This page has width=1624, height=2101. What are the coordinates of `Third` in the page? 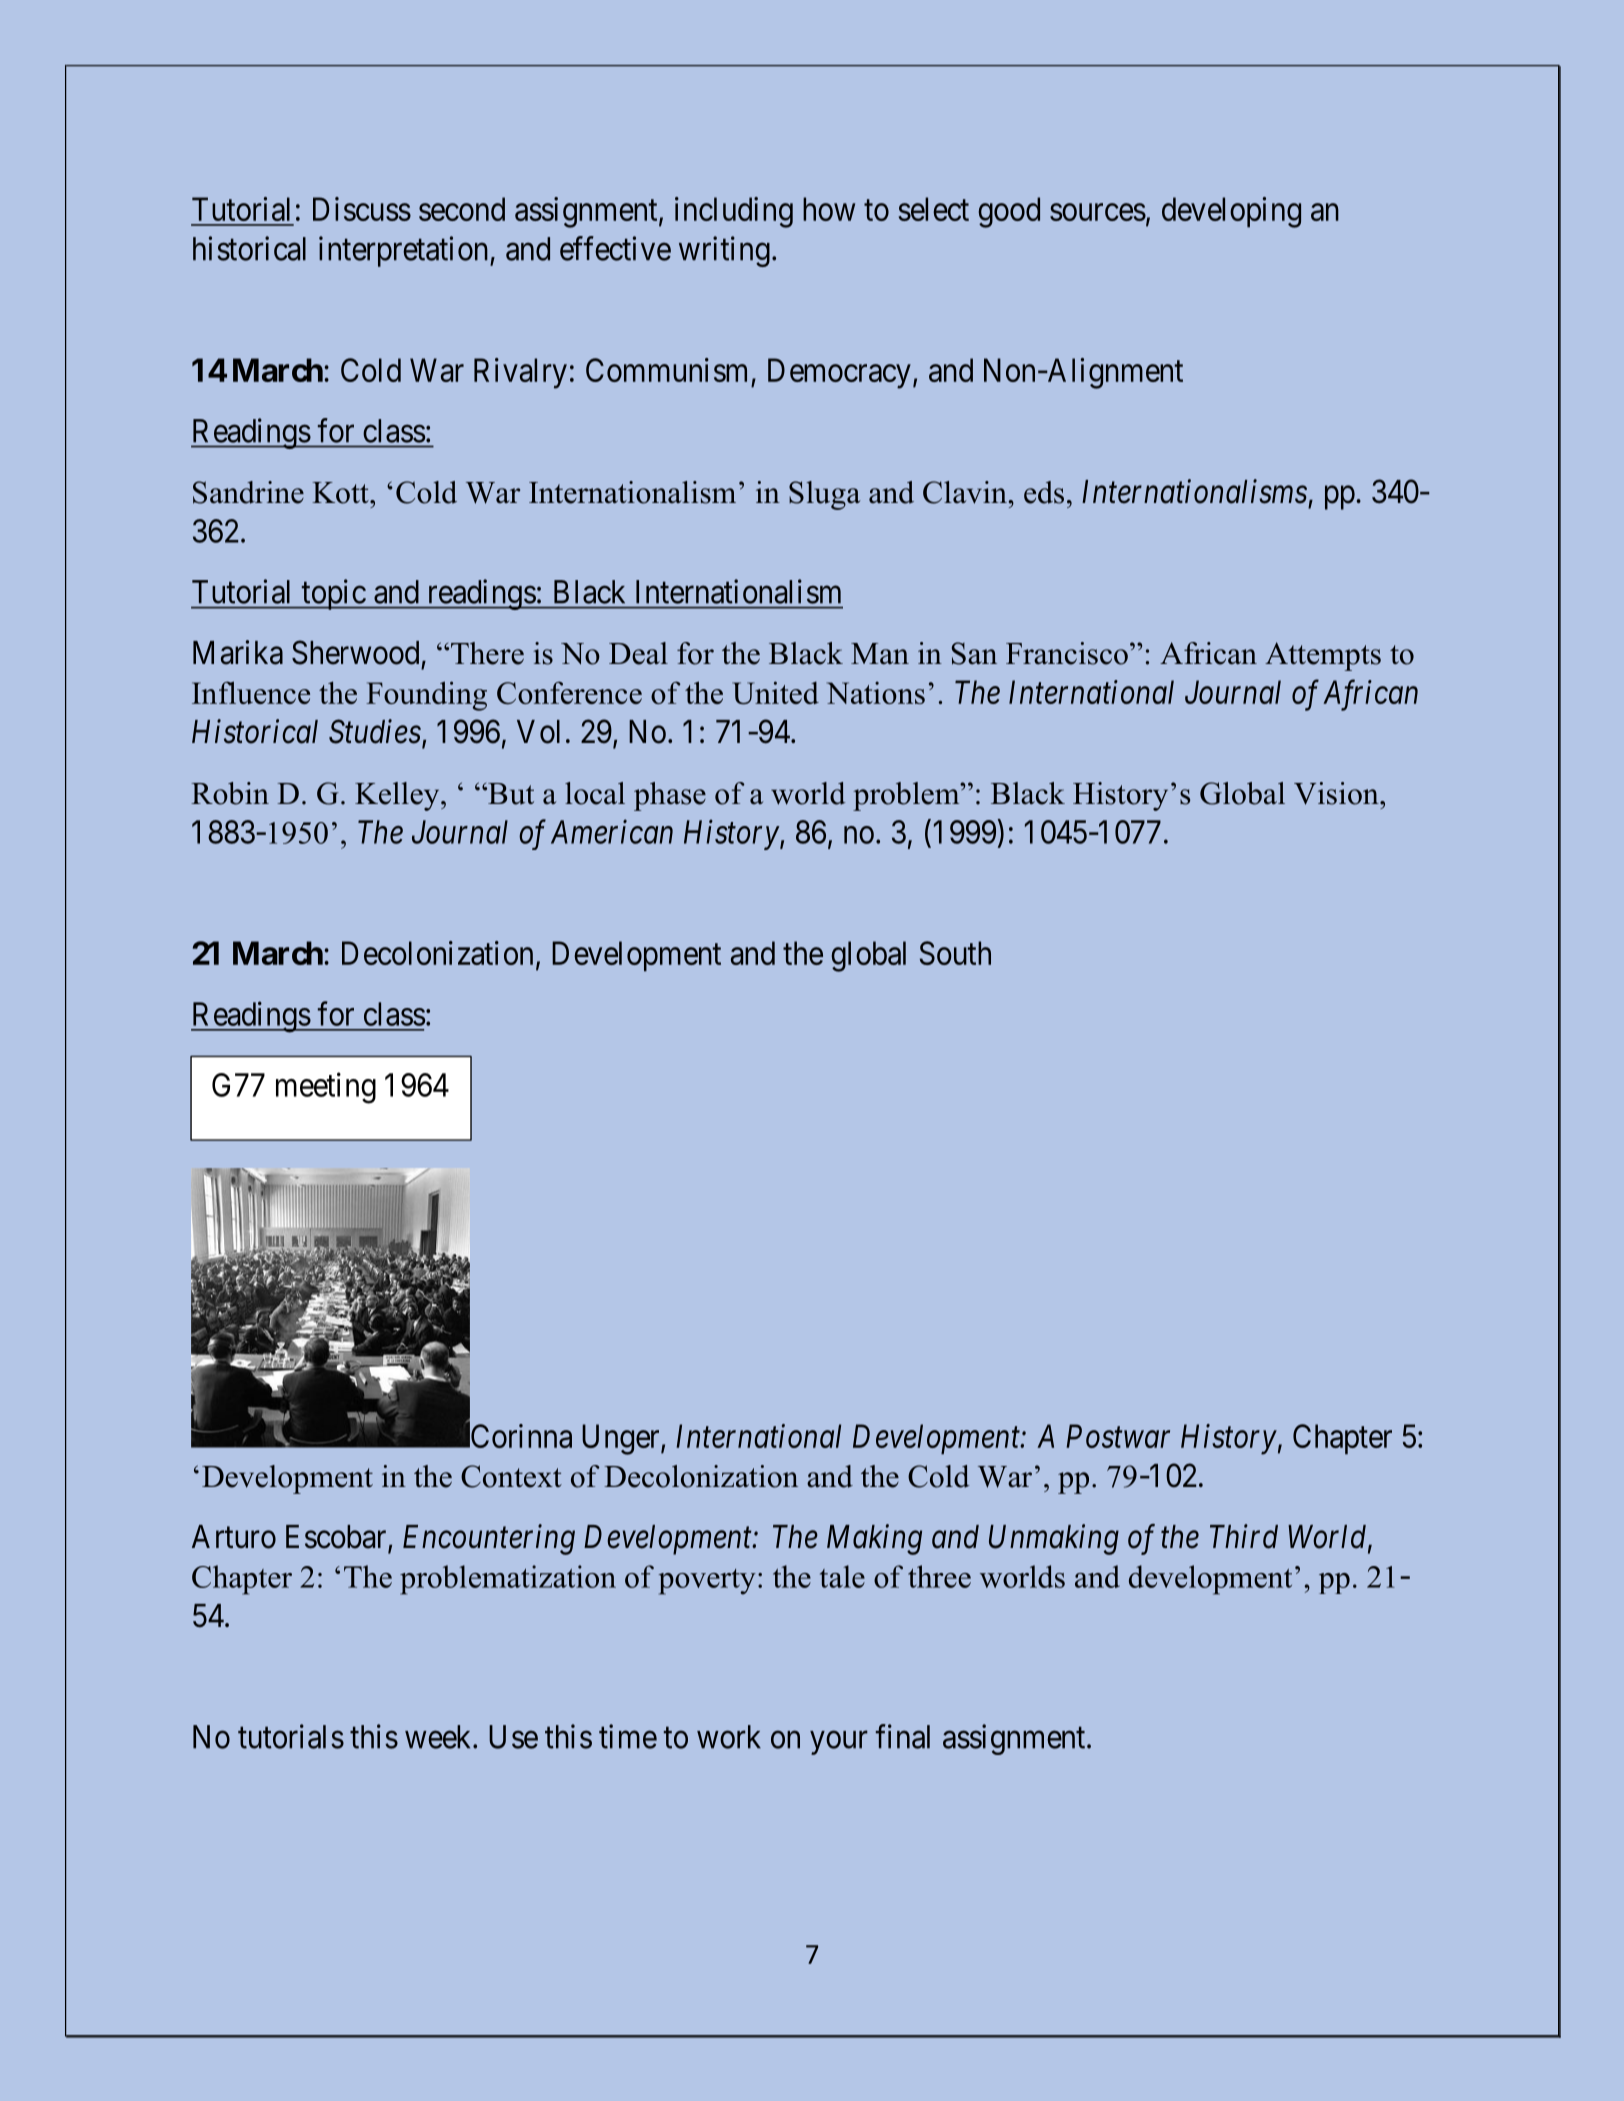 It's located at (1244, 1536).
